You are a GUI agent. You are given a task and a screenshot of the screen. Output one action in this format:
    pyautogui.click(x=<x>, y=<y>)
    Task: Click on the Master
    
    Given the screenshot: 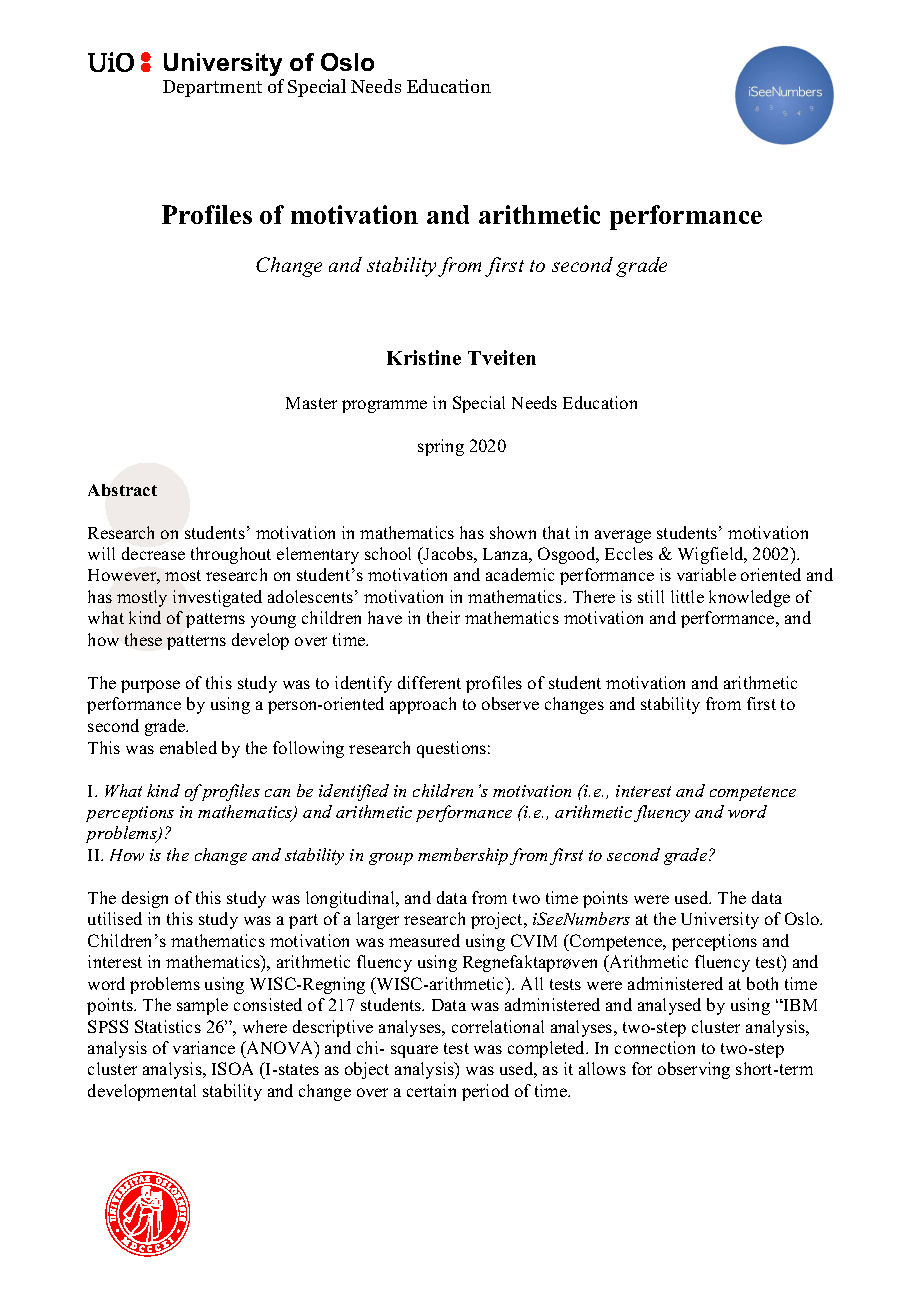 What is the action you would take?
    pyautogui.click(x=311, y=403)
